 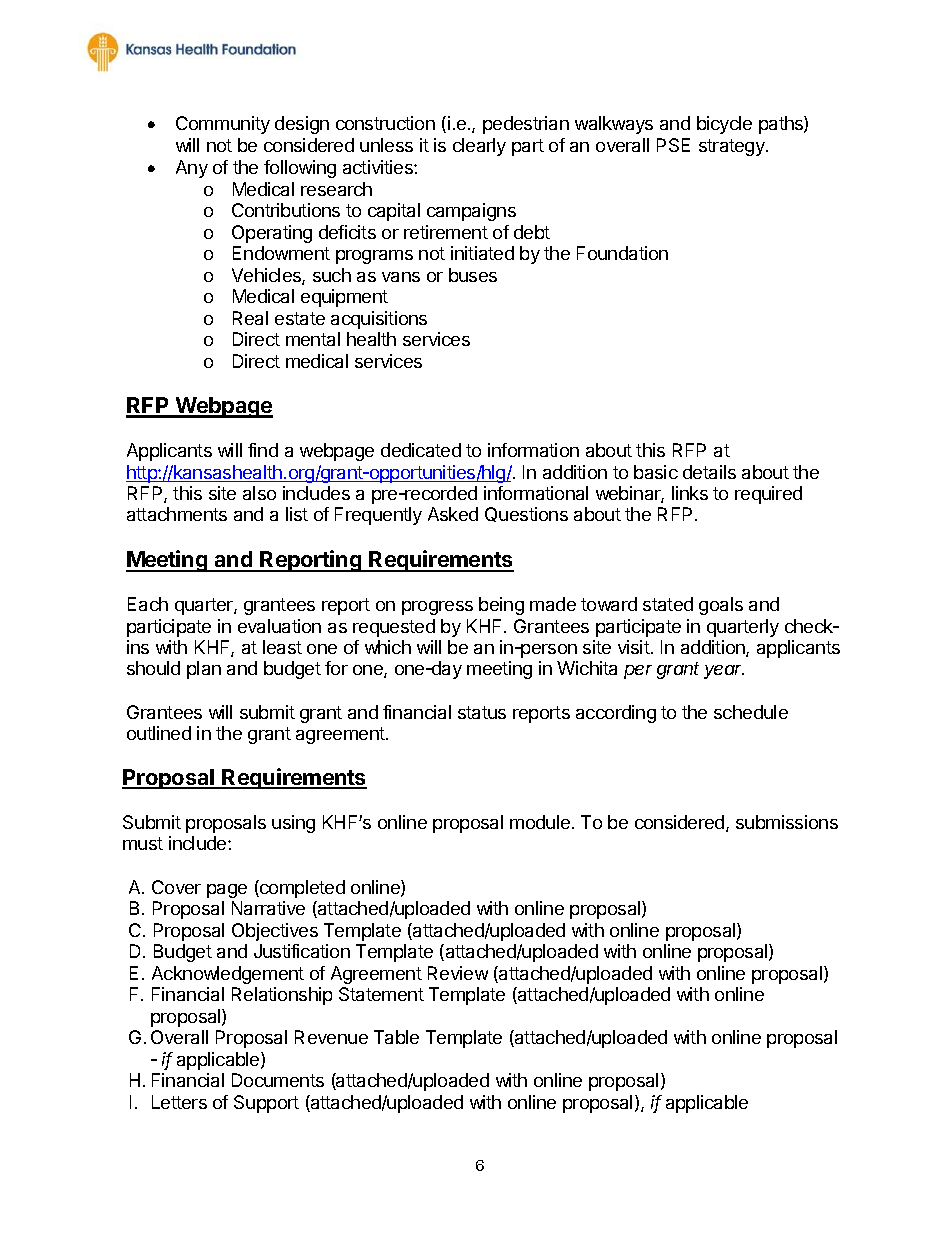 I want to click on dedicated, so click(x=421, y=450).
